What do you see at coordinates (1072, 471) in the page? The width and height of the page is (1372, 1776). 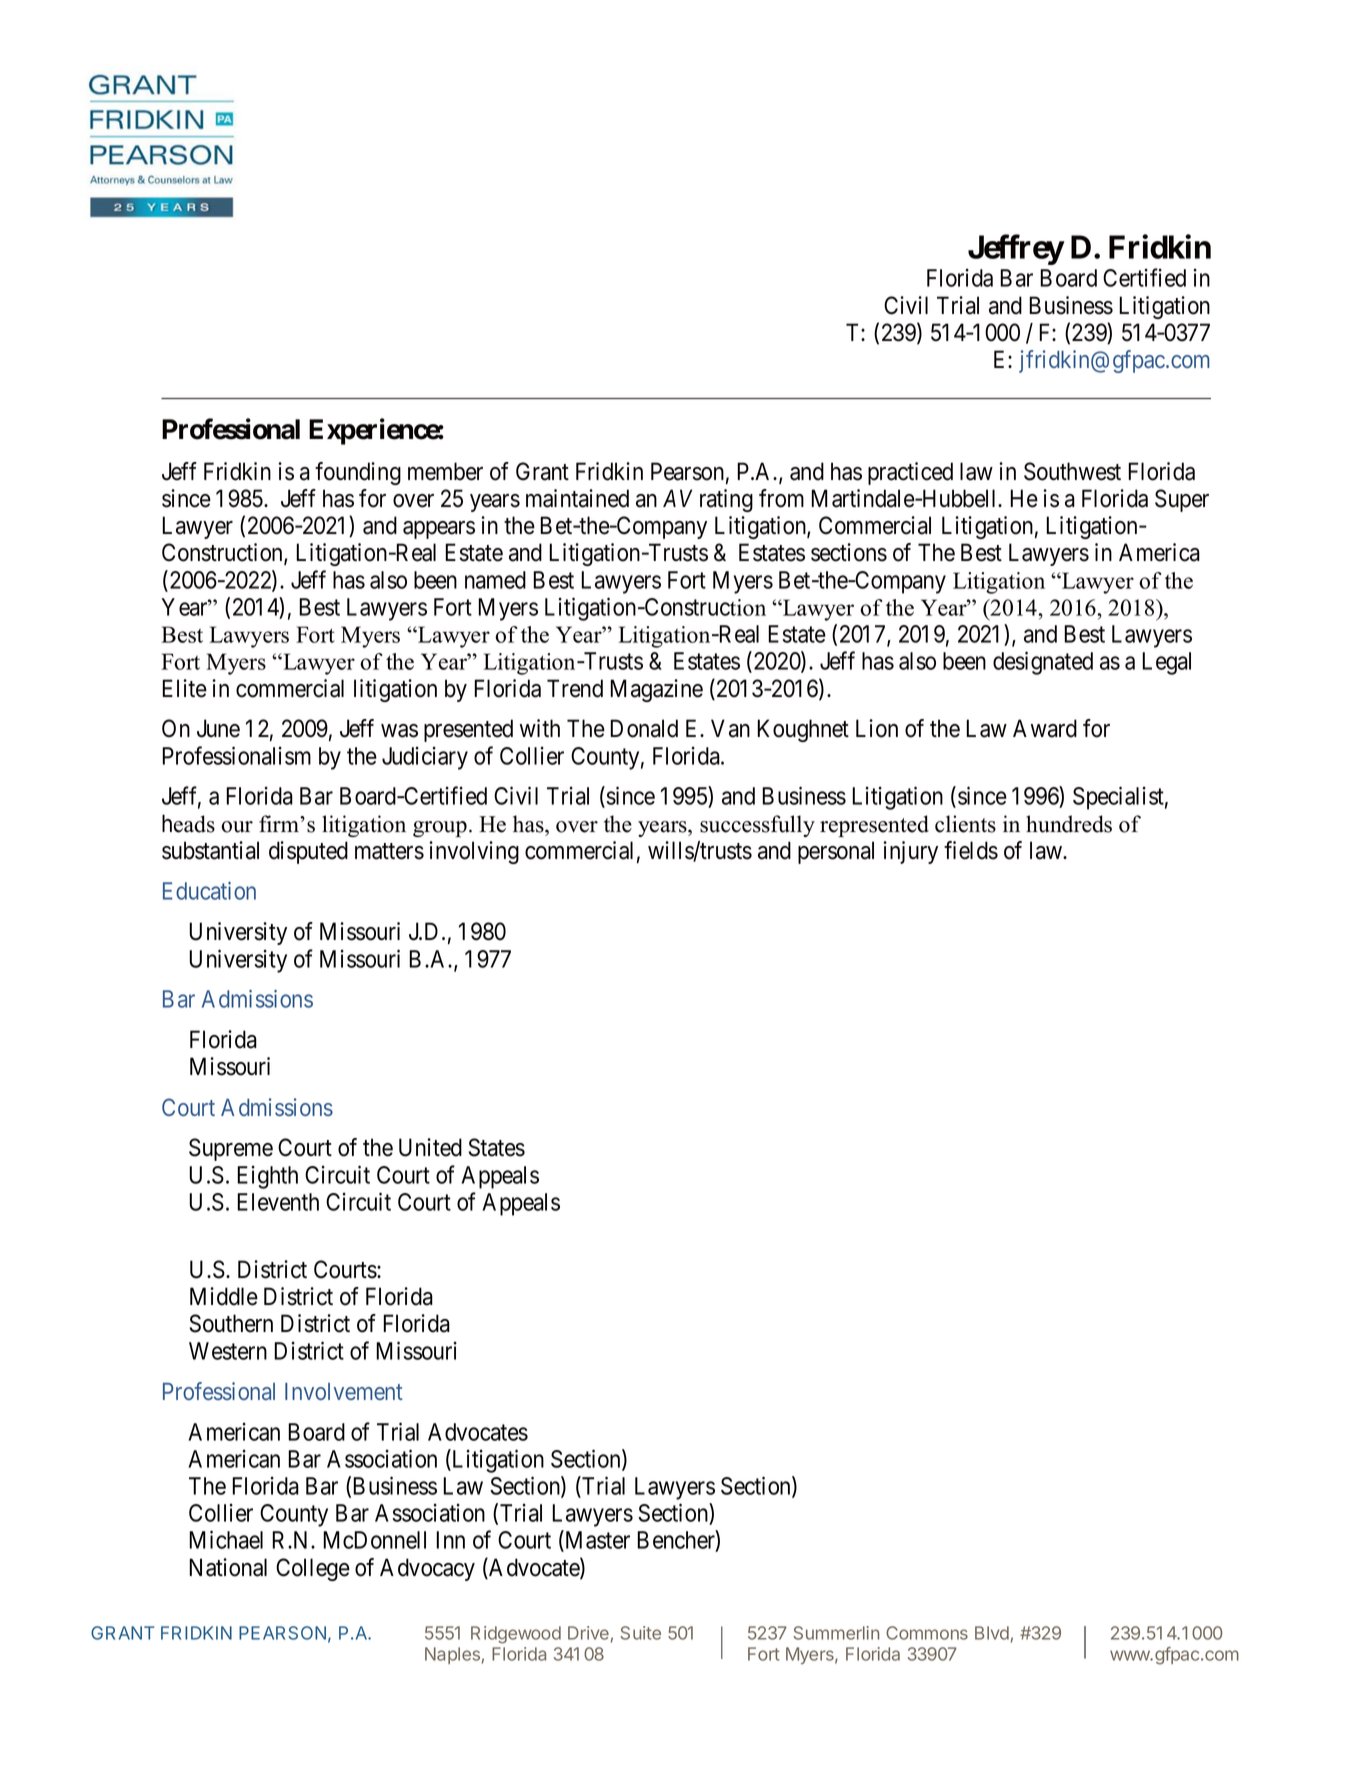 I see `Southwest` at bounding box center [1072, 471].
